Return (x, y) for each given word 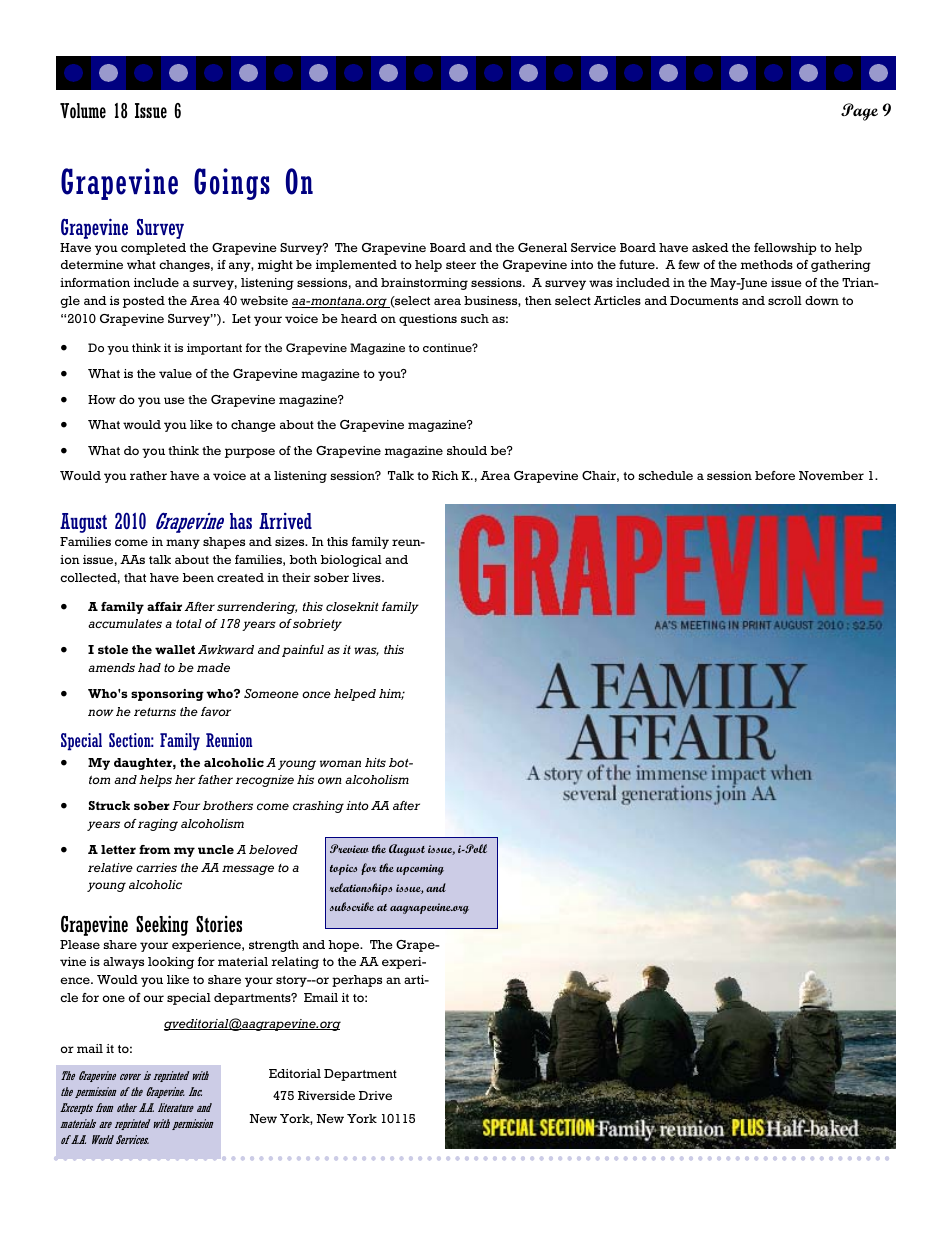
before (775, 475)
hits (375, 762)
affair (164, 606)
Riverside (326, 1095)
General (542, 247)
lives (367, 577)
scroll (785, 300)
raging (158, 825)
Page (859, 112)
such (475, 318)
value (175, 373)
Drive (375, 1095)
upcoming (420, 869)
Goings (232, 184)
